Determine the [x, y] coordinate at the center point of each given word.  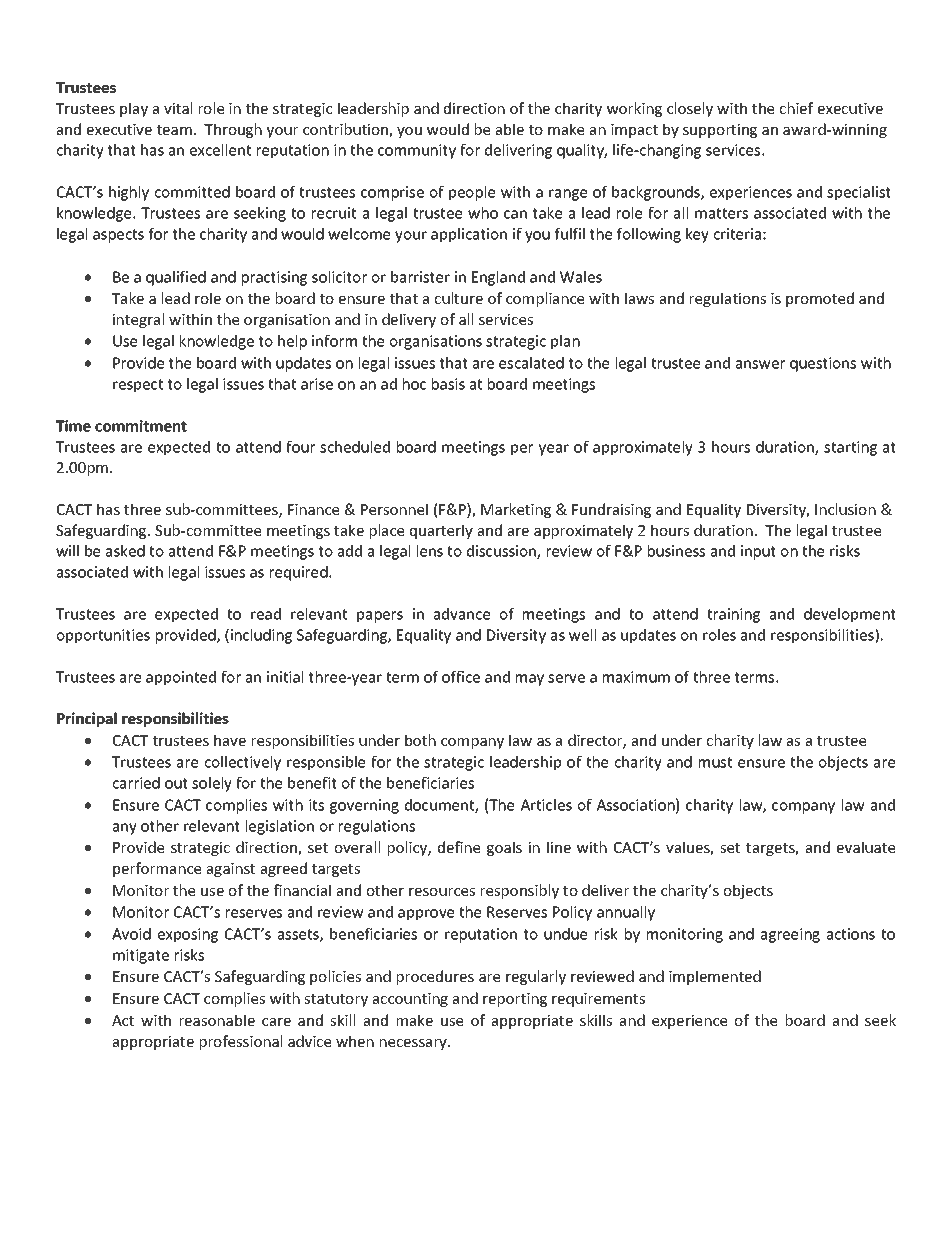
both [420, 740]
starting [850, 448]
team [174, 130]
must [715, 762]
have [230, 740]
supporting [720, 131]
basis [448, 384]
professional [241, 1042]
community [417, 151]
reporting [515, 1000]
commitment [141, 426]
